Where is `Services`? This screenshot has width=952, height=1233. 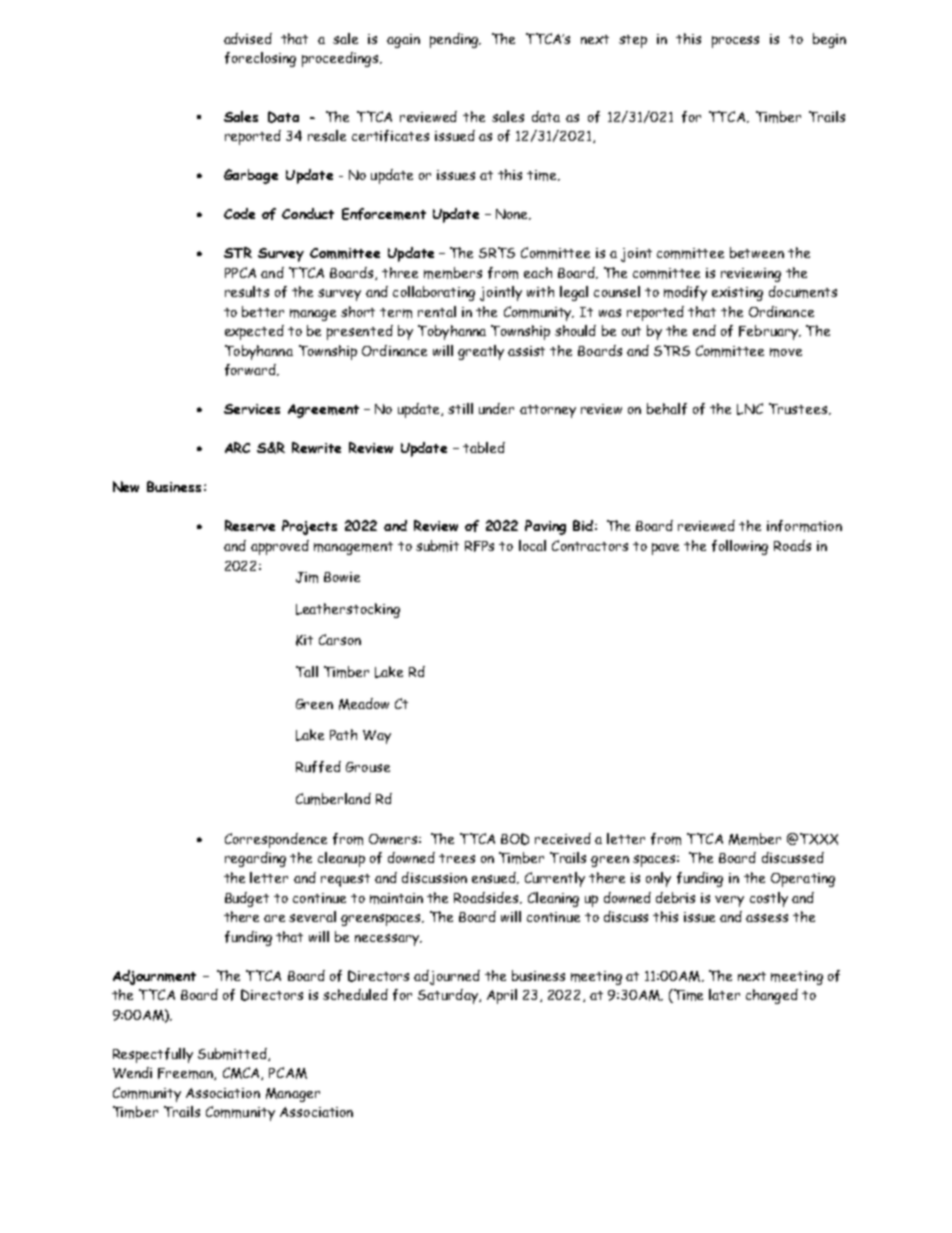
Services is located at coordinates (252, 409).
